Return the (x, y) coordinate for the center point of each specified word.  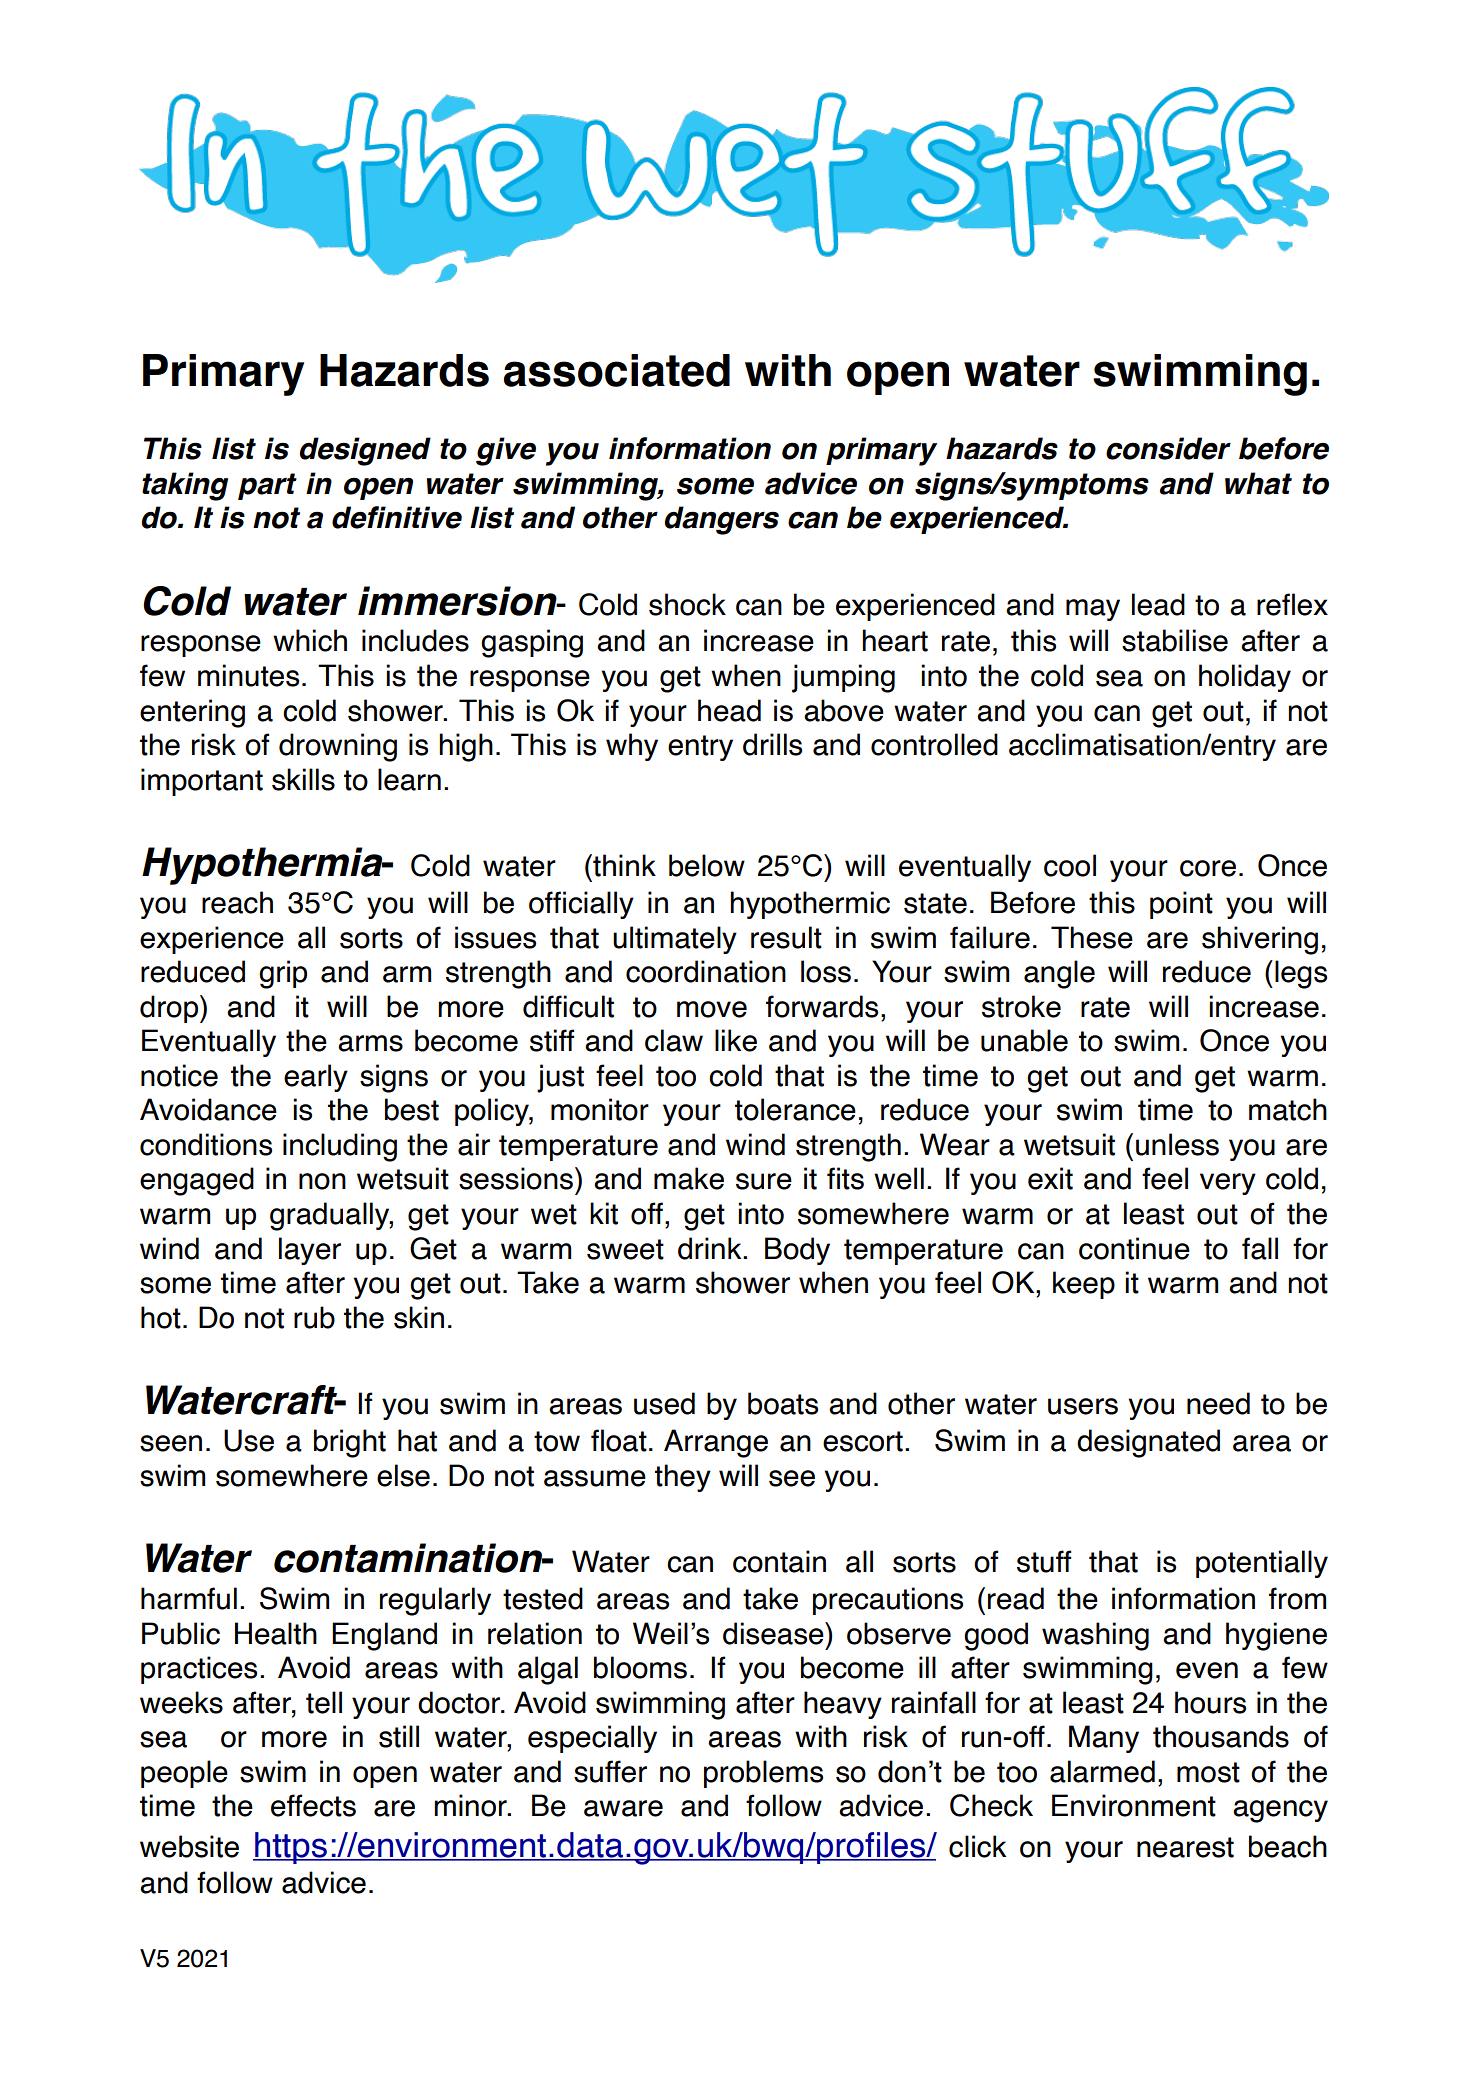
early (316, 1078)
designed (365, 451)
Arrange (716, 1443)
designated (1148, 1443)
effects (313, 1805)
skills (303, 779)
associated (617, 370)
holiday (1245, 678)
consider (1168, 448)
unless (1177, 1144)
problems (763, 1774)
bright (350, 1443)
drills (772, 744)
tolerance (795, 1109)
